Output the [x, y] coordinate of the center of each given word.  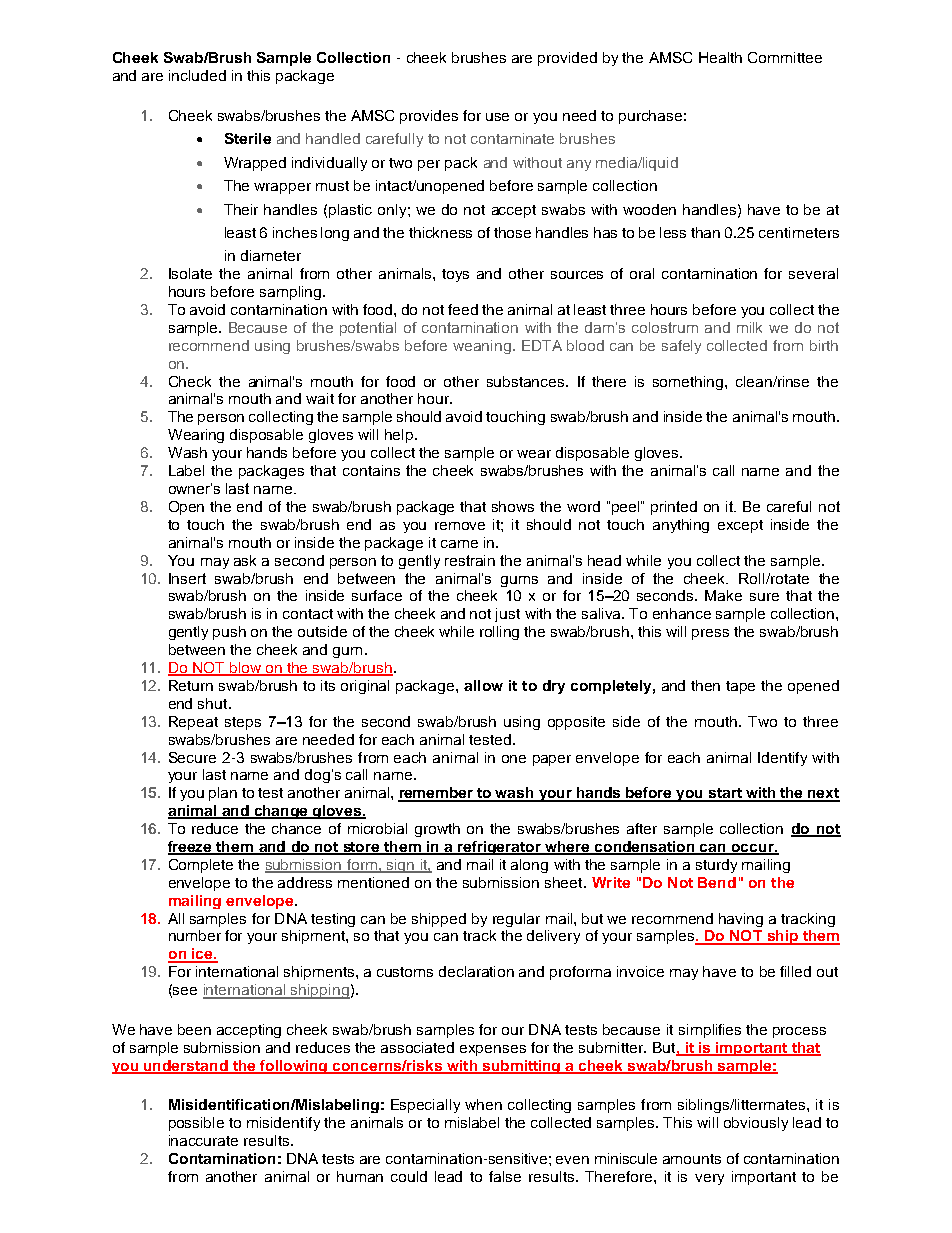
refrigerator [499, 848]
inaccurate [203, 1140]
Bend [717, 882]
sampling [290, 293]
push [229, 633]
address [305, 882]
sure [764, 597]
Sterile [248, 138]
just [507, 615]
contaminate [512, 138]
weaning [482, 347]
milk [749, 327]
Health [720, 57]
